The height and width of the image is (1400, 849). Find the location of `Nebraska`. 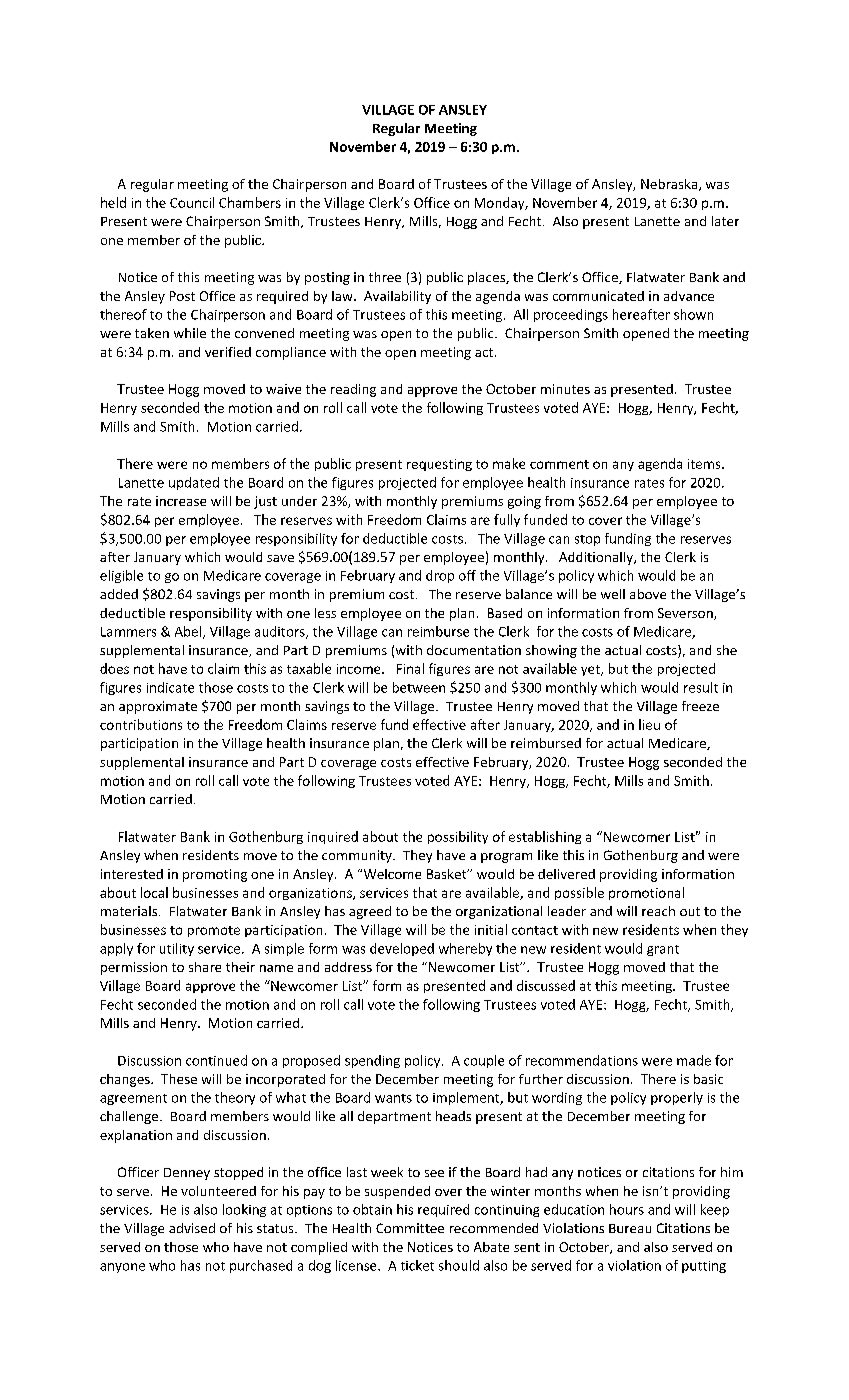

Nebraska is located at coordinates (670, 185).
